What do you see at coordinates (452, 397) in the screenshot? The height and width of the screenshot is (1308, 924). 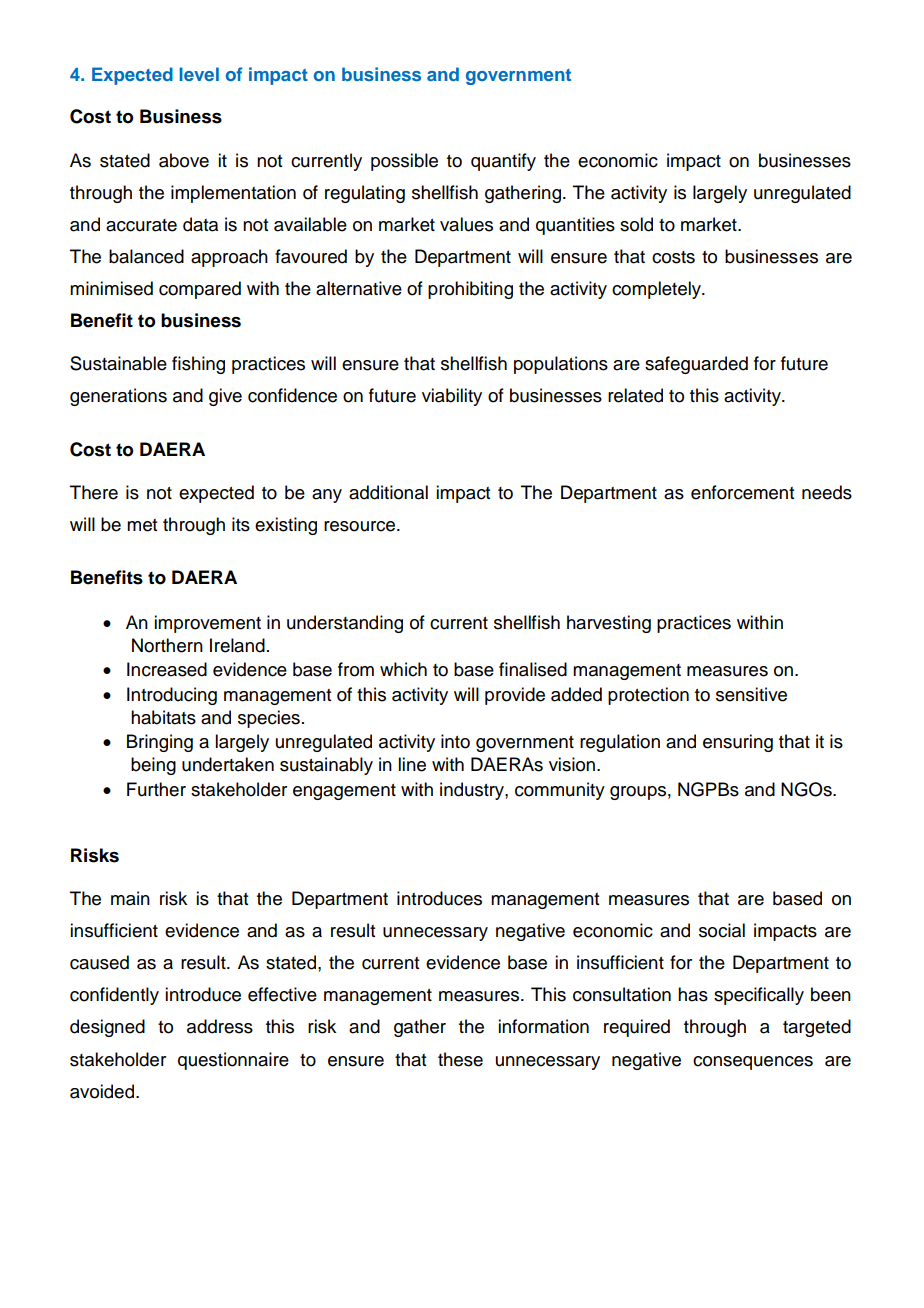 I see `viability` at bounding box center [452, 397].
